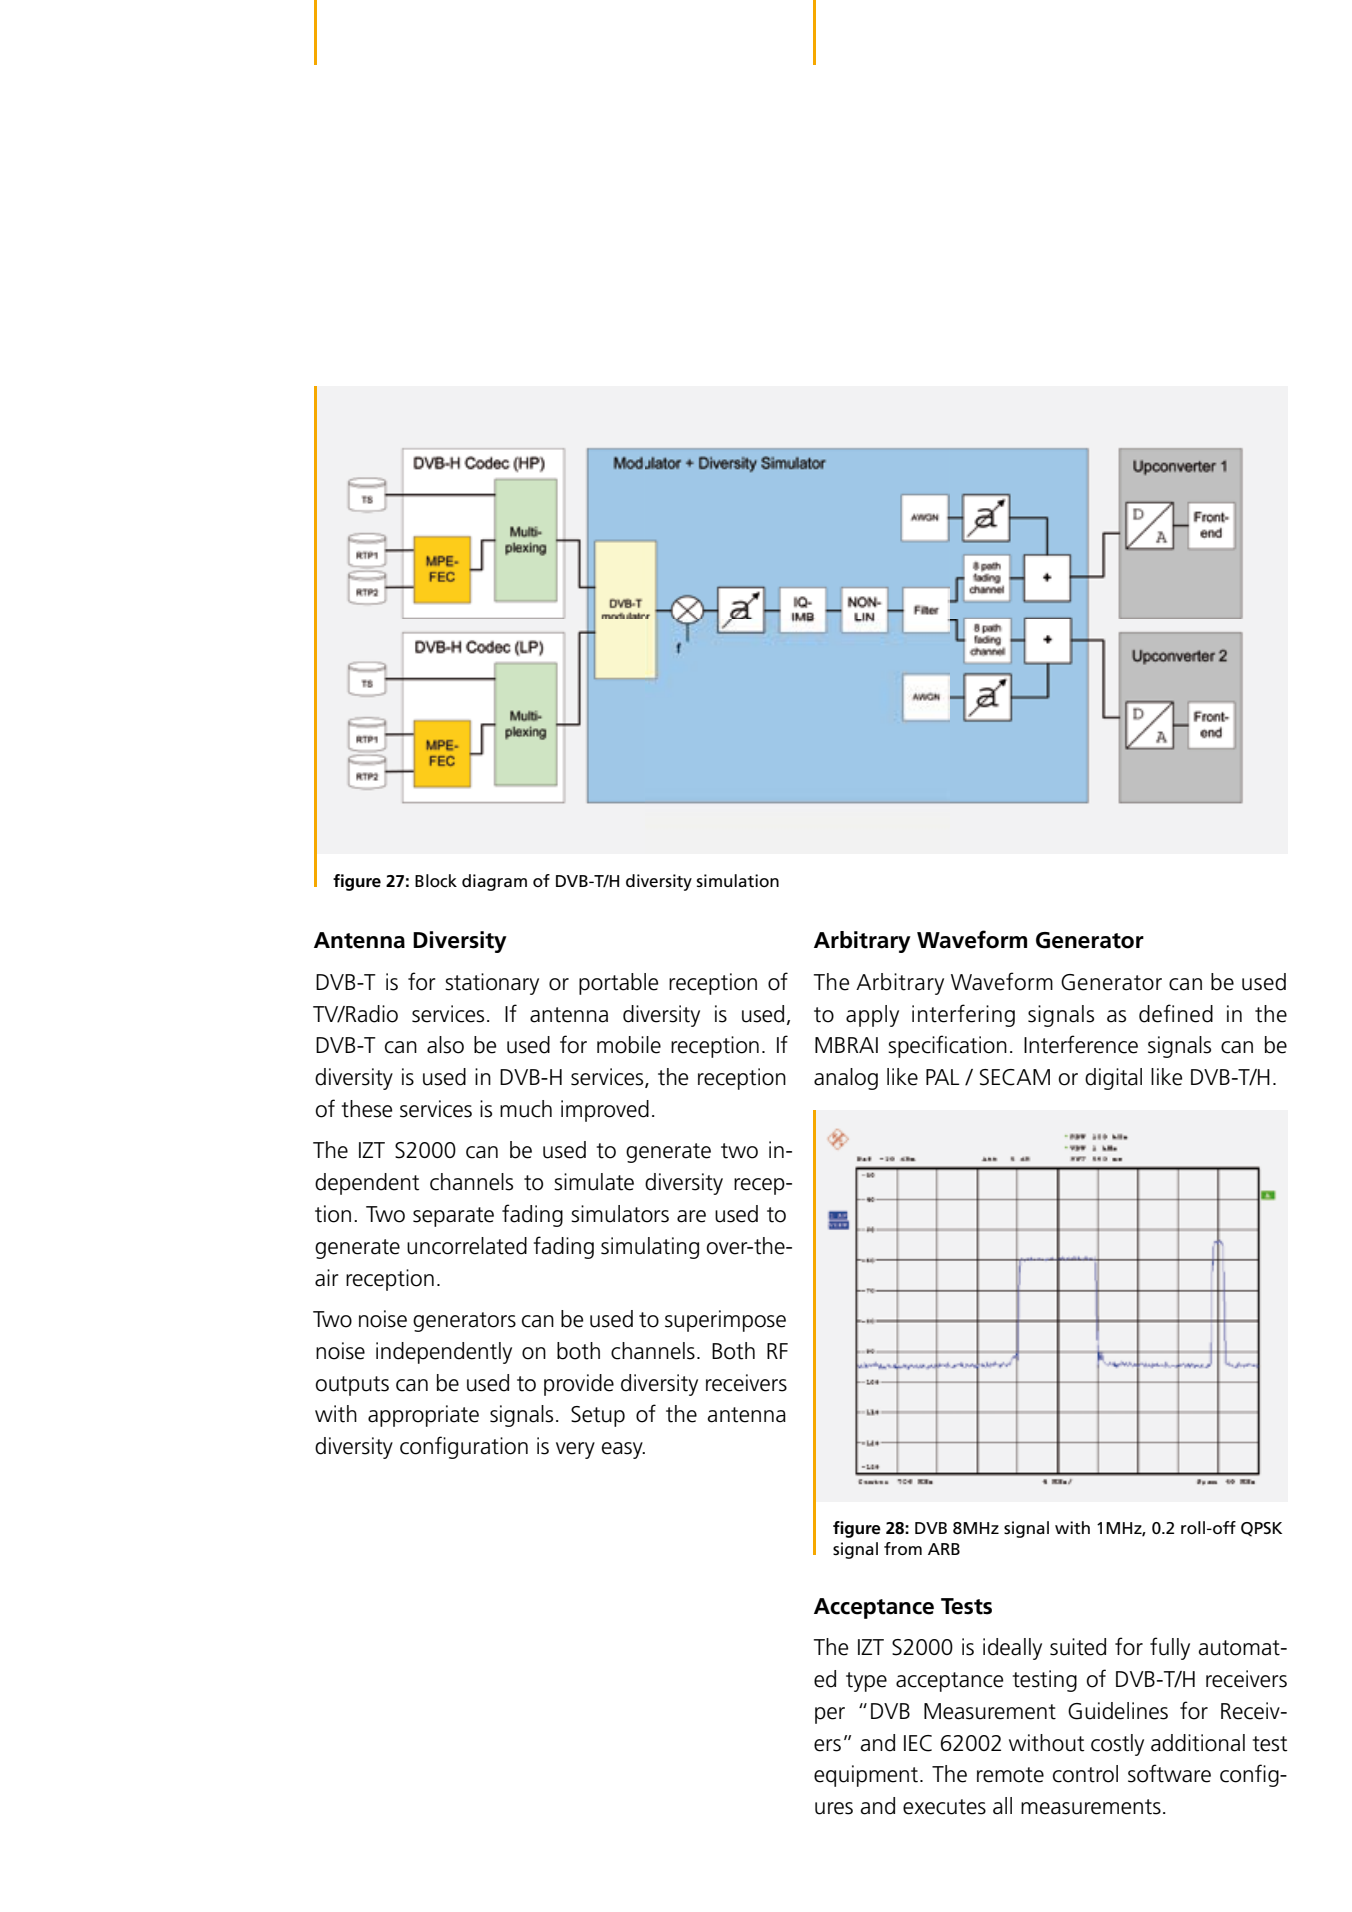 This screenshot has width=1352, height=1912. Describe the element at coordinates (623, 1450) in the screenshot. I see `easy` at that location.
